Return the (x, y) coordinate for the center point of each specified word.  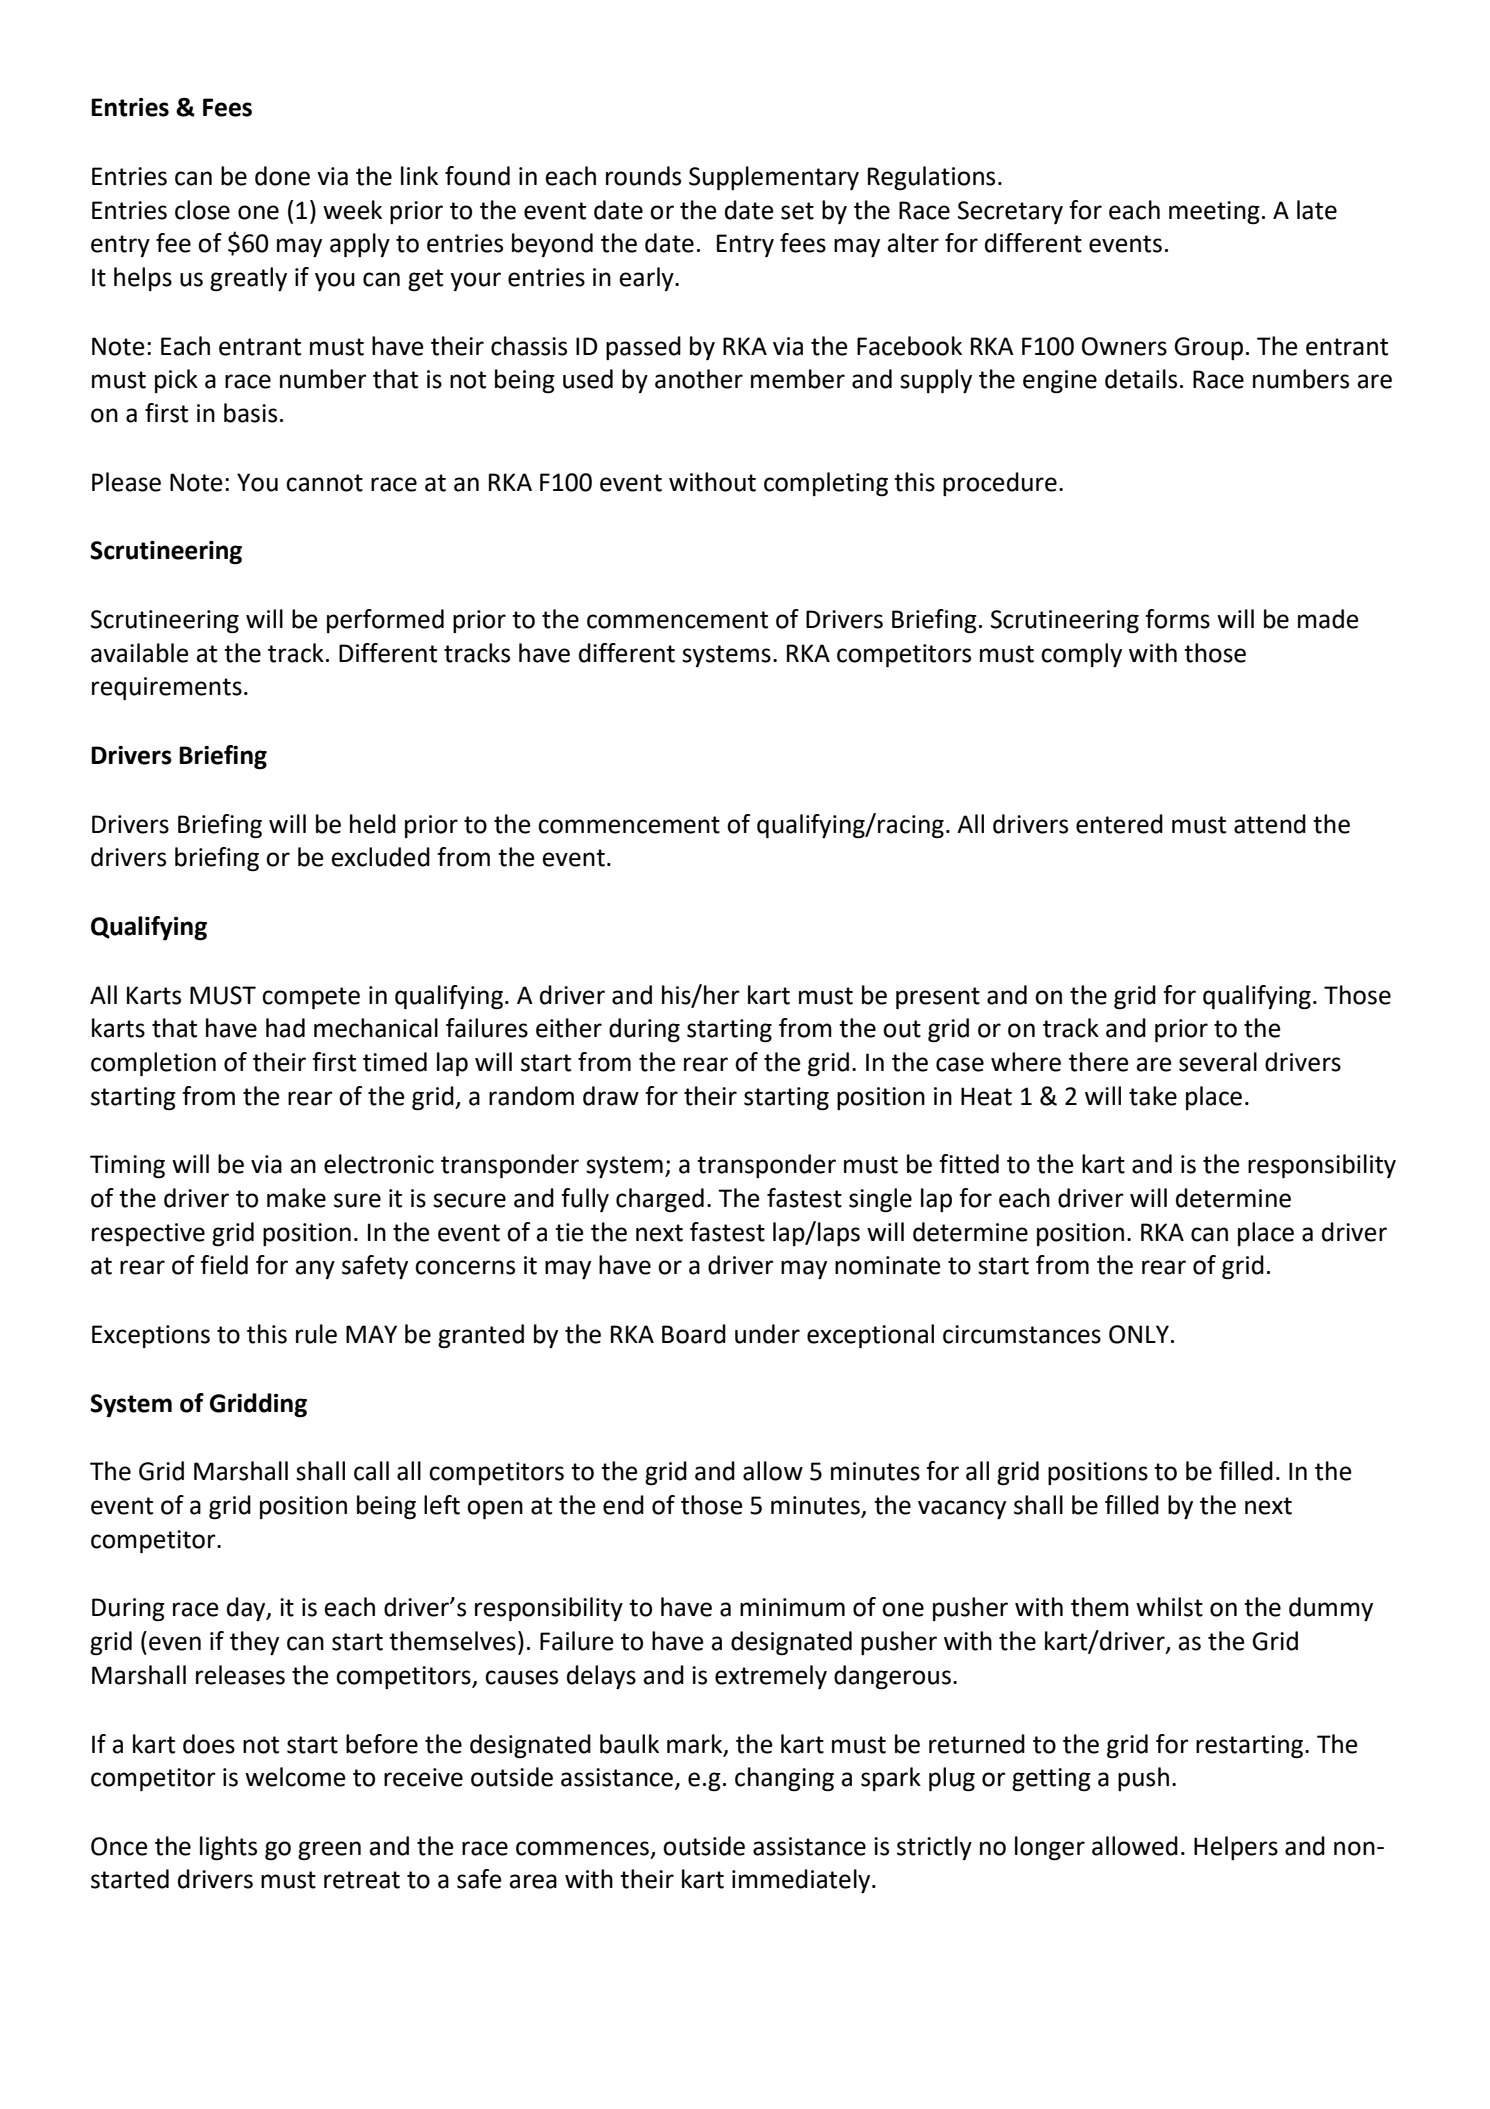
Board (694, 1334)
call (371, 1471)
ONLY (1139, 1334)
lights (228, 1848)
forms (1177, 619)
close (202, 210)
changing (784, 1779)
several (1218, 1062)
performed (385, 621)
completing (826, 484)
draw (611, 1096)
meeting (1214, 213)
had (285, 1028)
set (797, 211)
